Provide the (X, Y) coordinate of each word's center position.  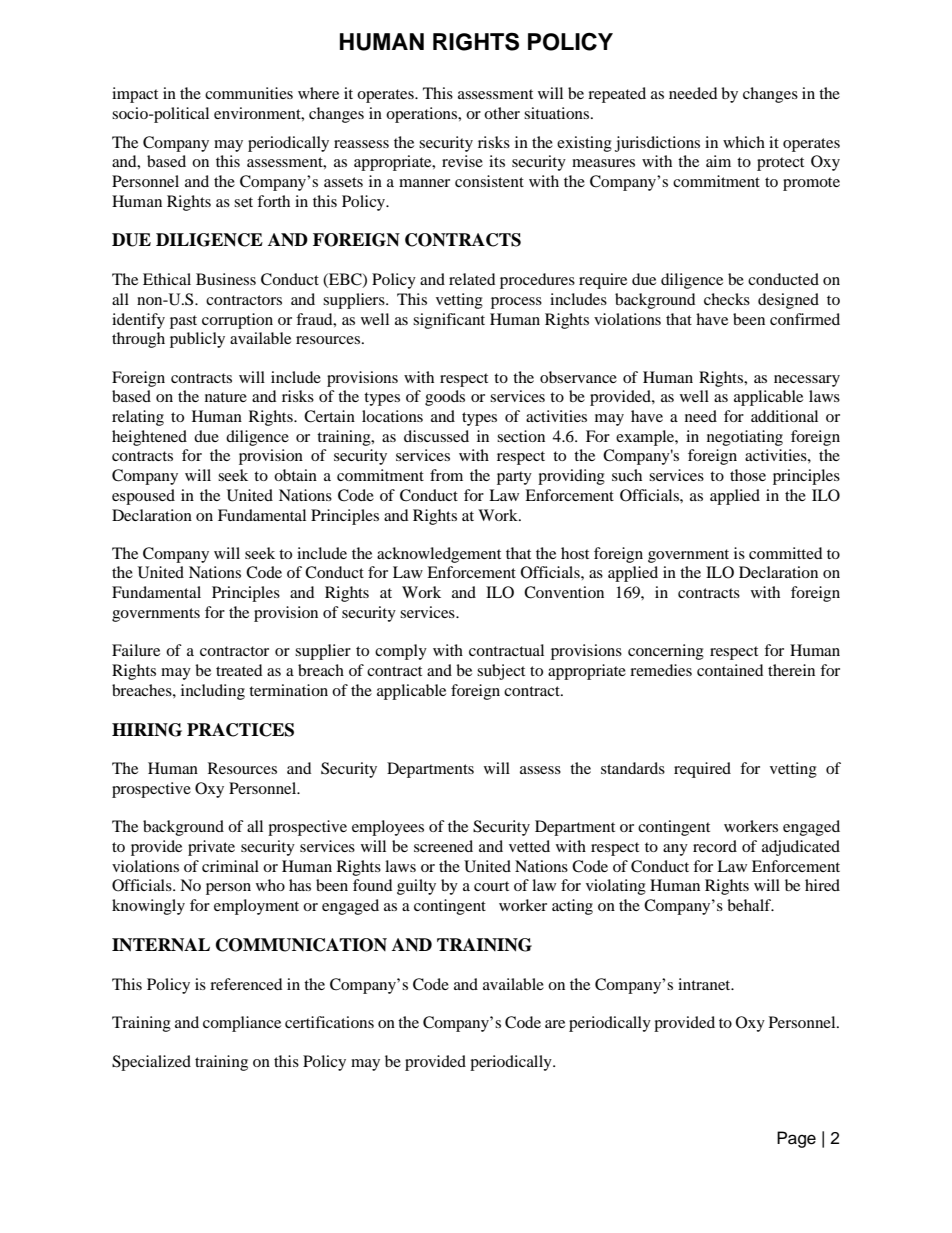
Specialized (151, 1063)
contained (730, 670)
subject (501, 672)
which (744, 142)
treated (239, 670)
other (502, 113)
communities (249, 93)
